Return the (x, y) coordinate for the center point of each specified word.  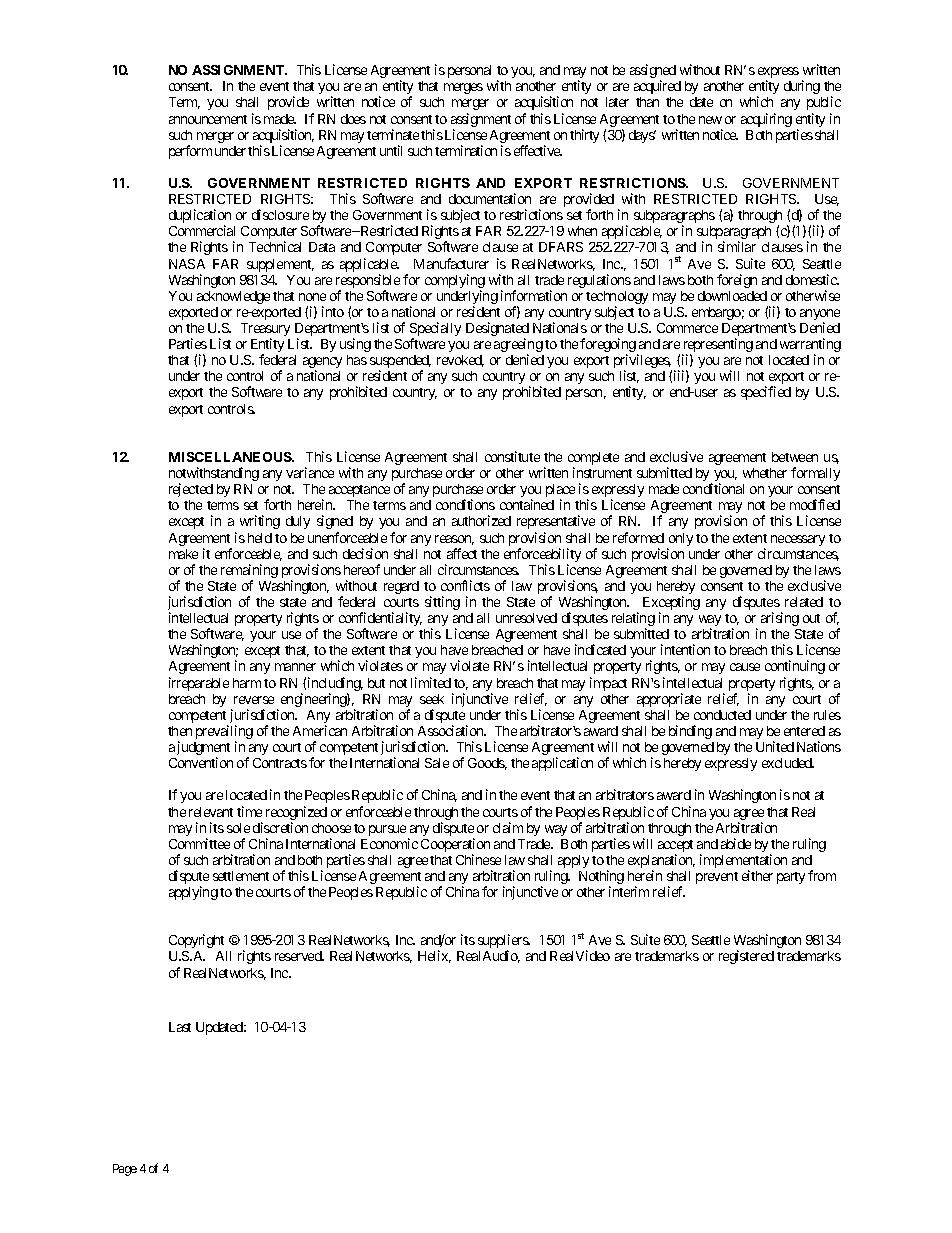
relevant (211, 812)
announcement (208, 119)
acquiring (766, 120)
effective (538, 150)
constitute (512, 456)
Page (125, 1170)
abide (736, 843)
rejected (191, 490)
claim (508, 827)
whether (765, 473)
